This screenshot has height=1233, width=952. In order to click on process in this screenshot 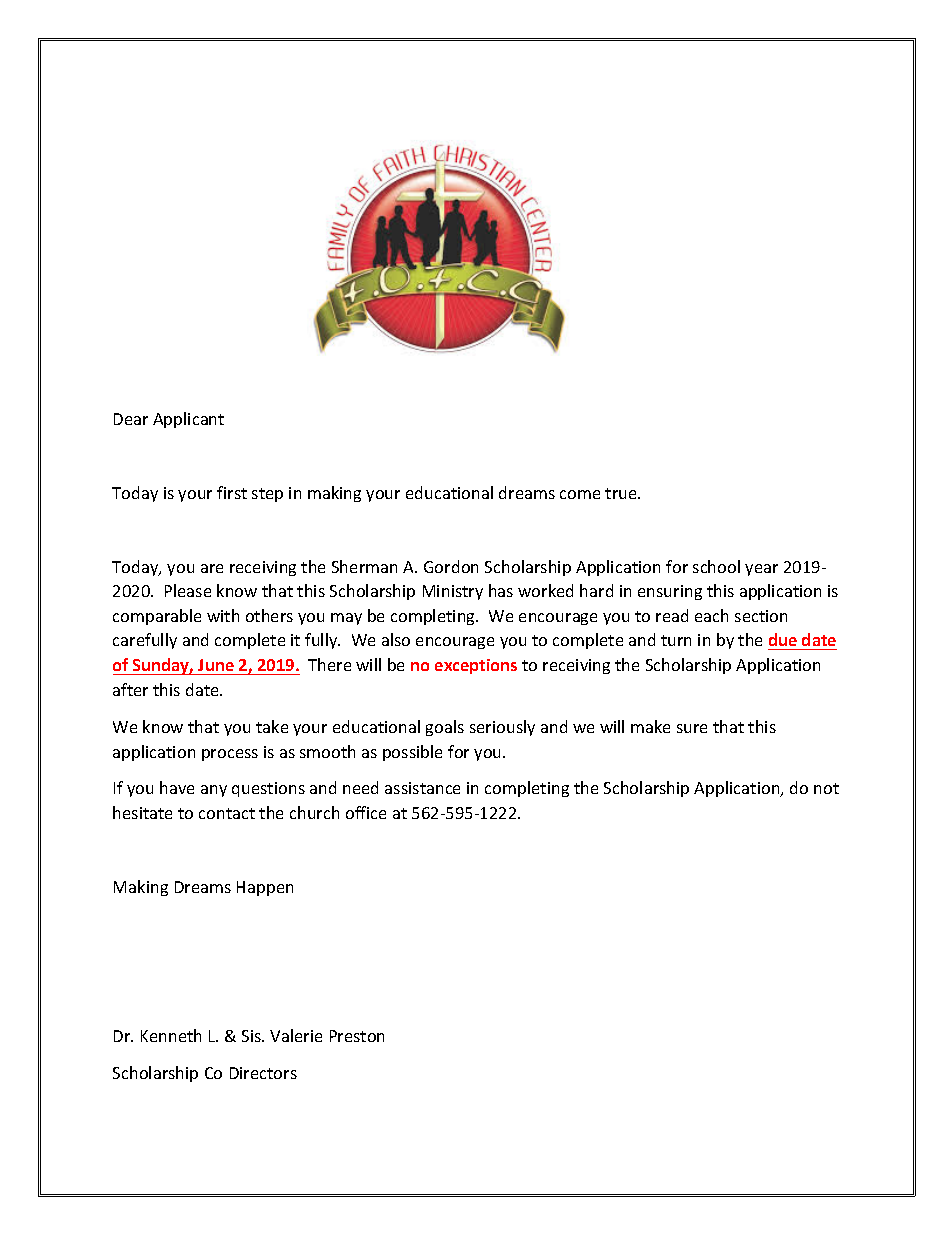, I will do `click(230, 755)`.
